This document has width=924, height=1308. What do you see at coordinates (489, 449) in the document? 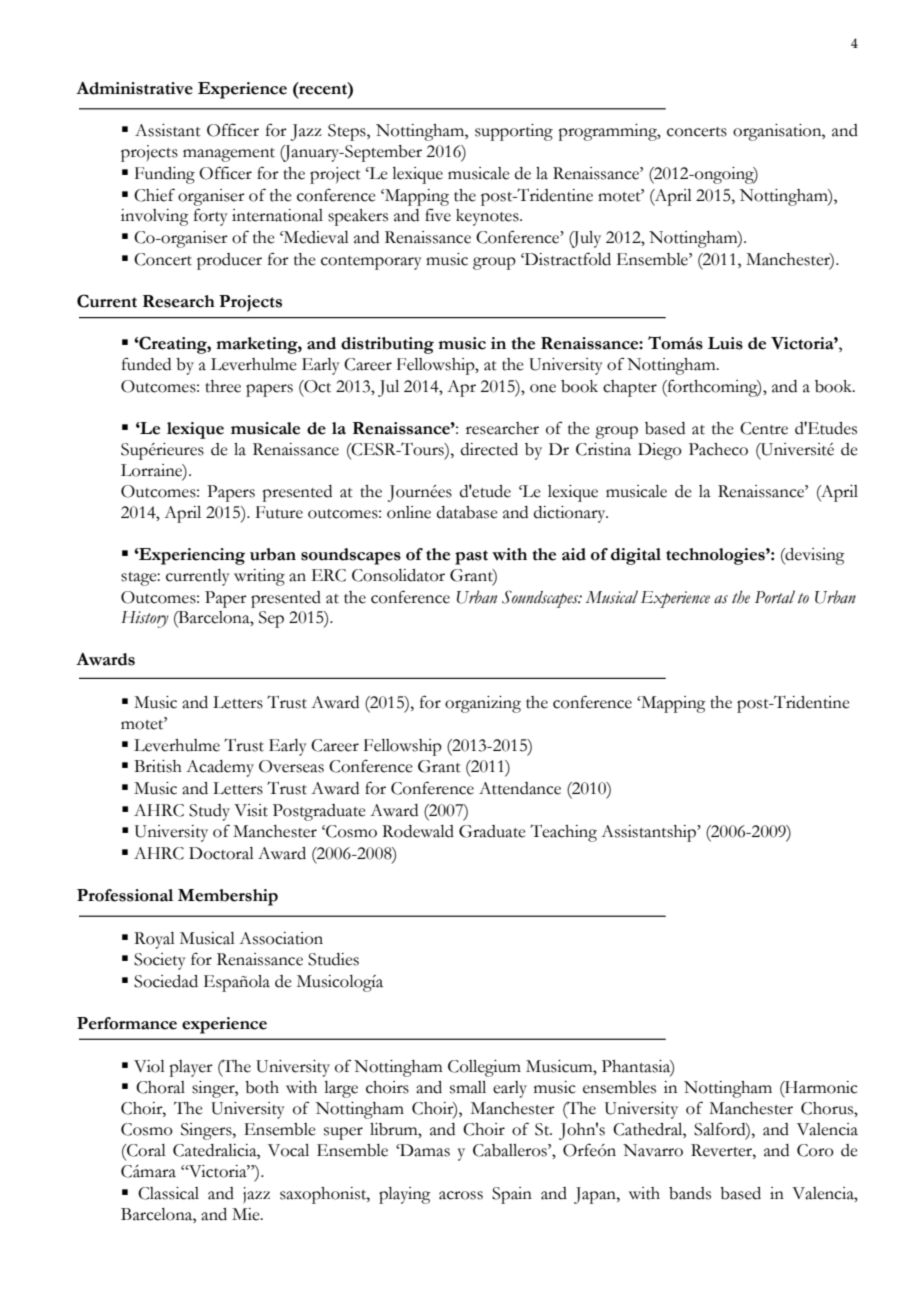
I see `directed` at bounding box center [489, 449].
